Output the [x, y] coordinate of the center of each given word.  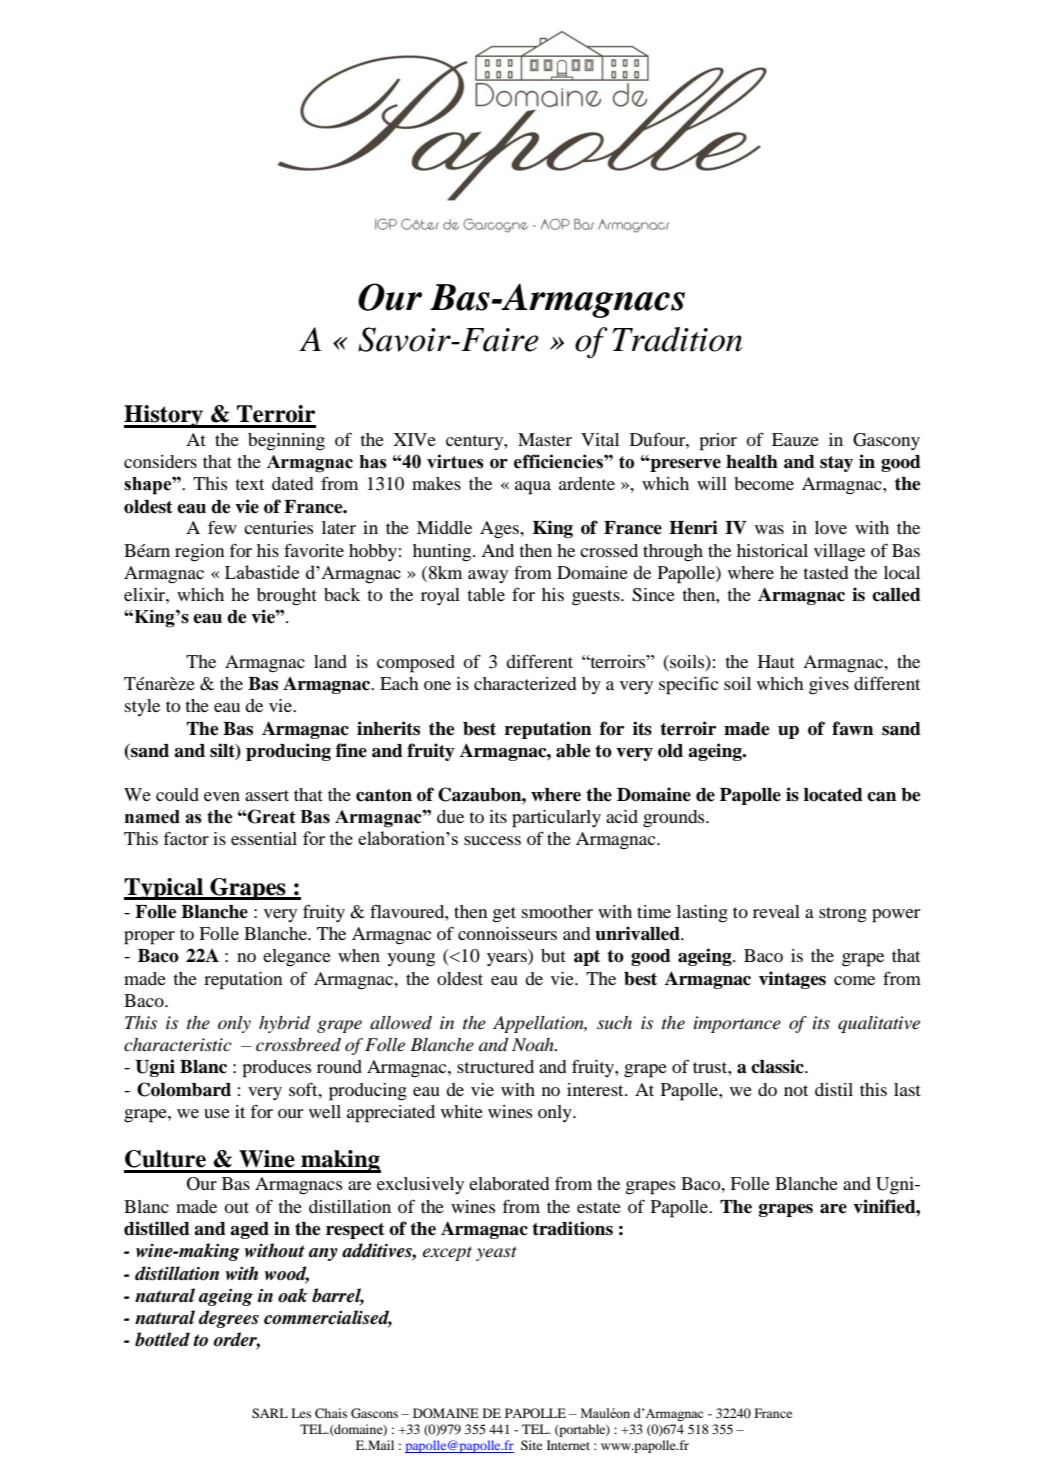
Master [545, 439]
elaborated [509, 1183]
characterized [525, 683]
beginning [286, 442]
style [142, 707]
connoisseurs [507, 933]
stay [836, 464]
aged [249, 1230]
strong [843, 915]
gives [829, 686]
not [796, 1090]
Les [301, 1413]
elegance [297, 958]
